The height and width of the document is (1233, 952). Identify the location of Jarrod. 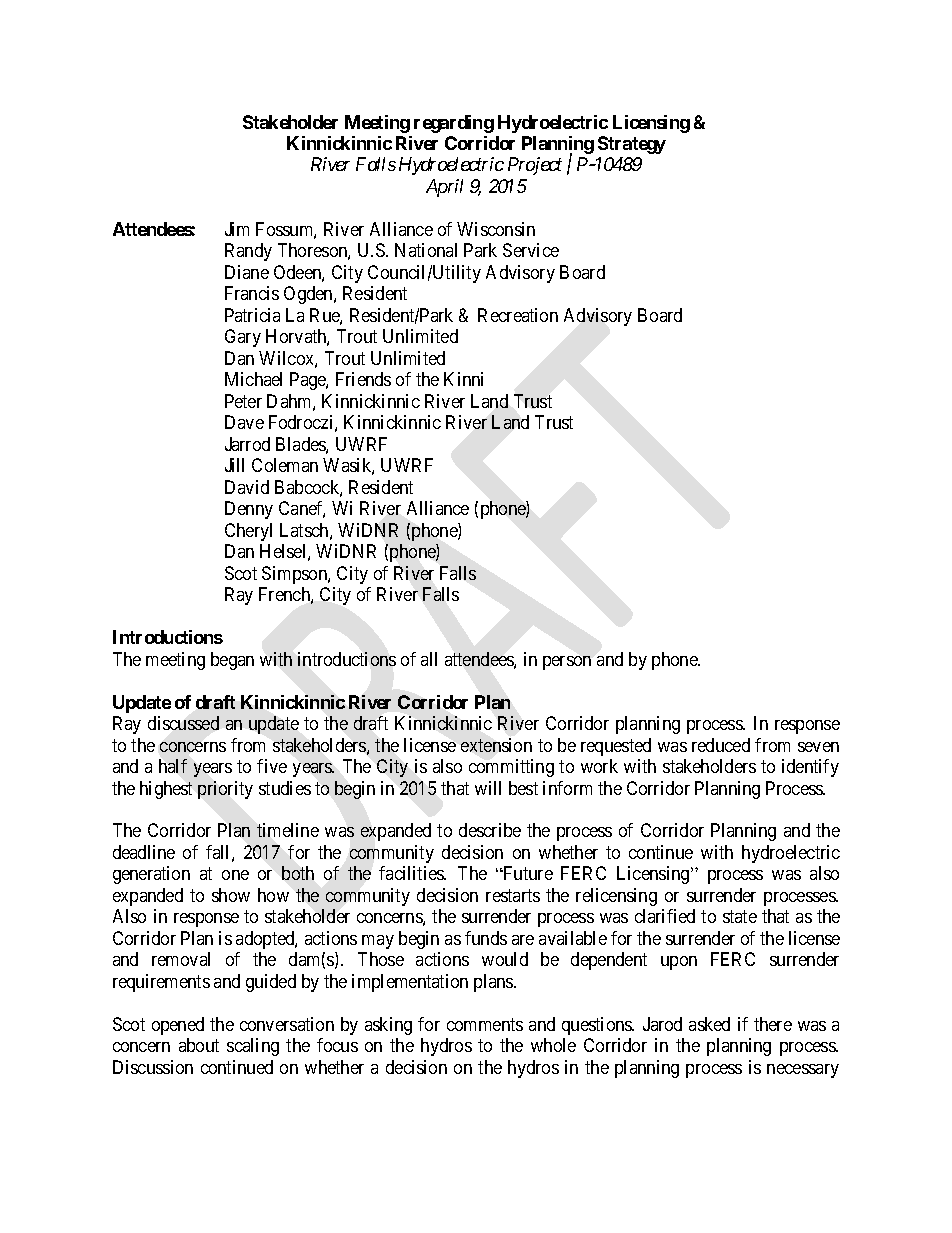
(247, 444).
